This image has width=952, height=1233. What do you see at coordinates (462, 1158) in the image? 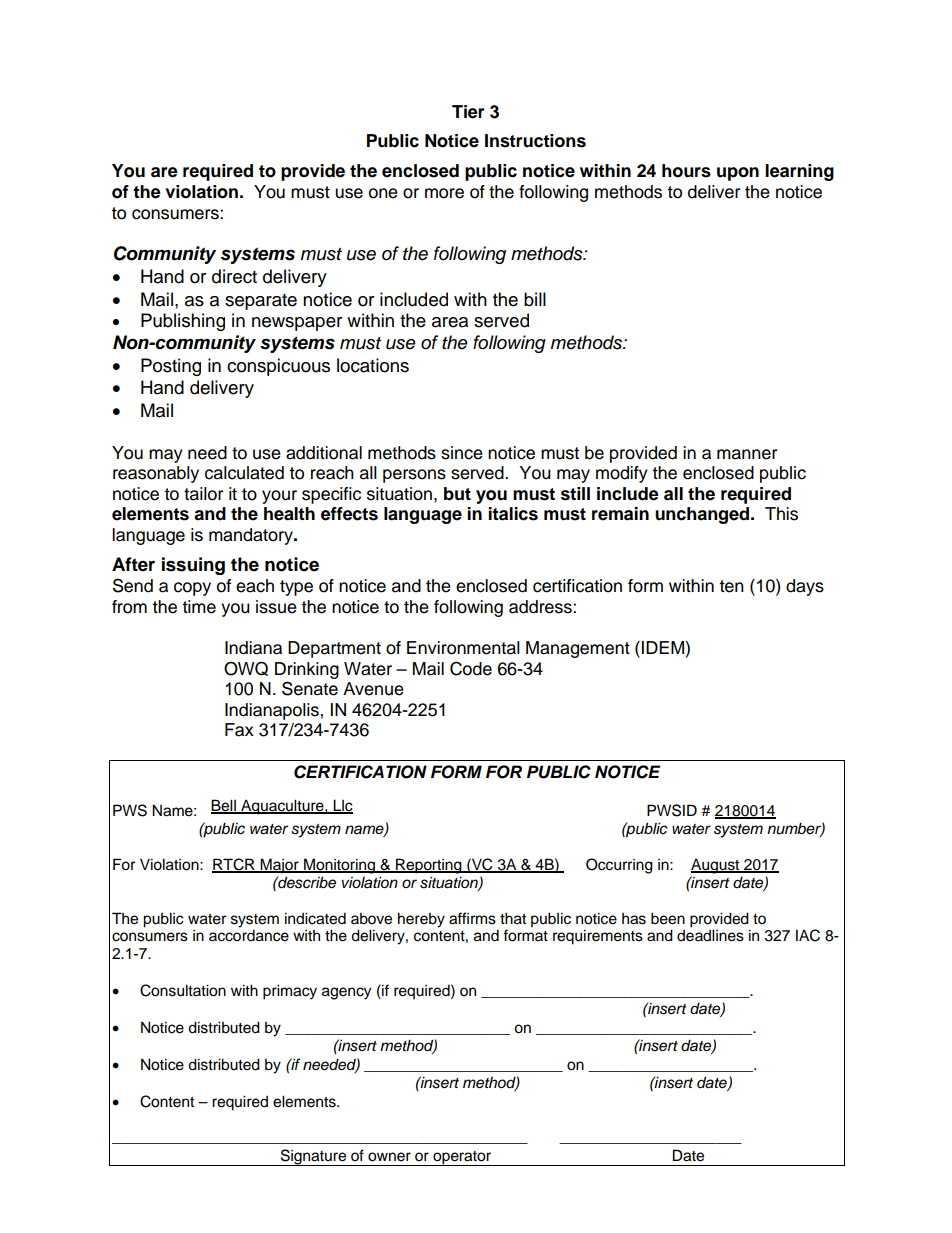
I see `operator` at bounding box center [462, 1158].
